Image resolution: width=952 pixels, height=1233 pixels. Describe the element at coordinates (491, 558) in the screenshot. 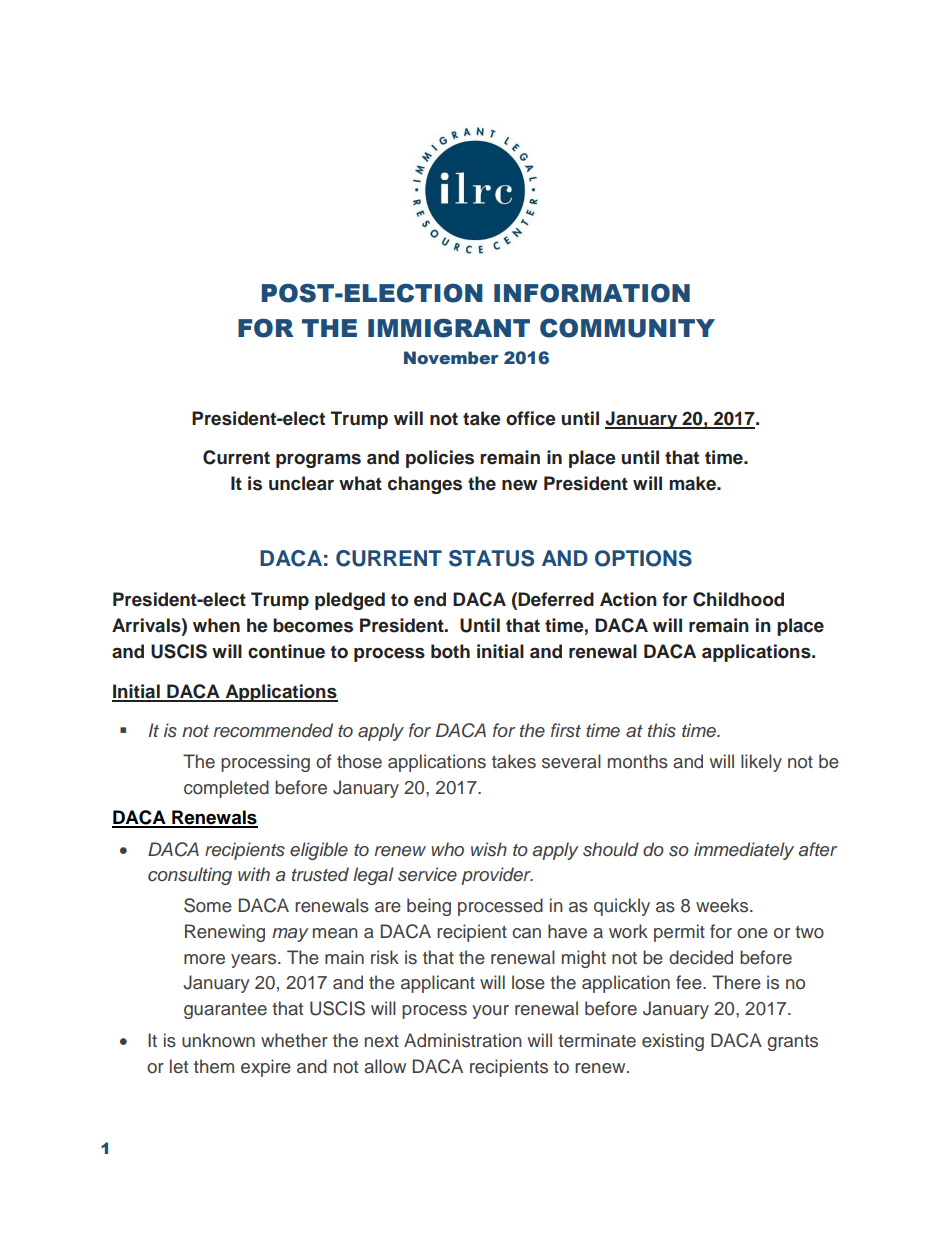

I see `STATUS` at that location.
